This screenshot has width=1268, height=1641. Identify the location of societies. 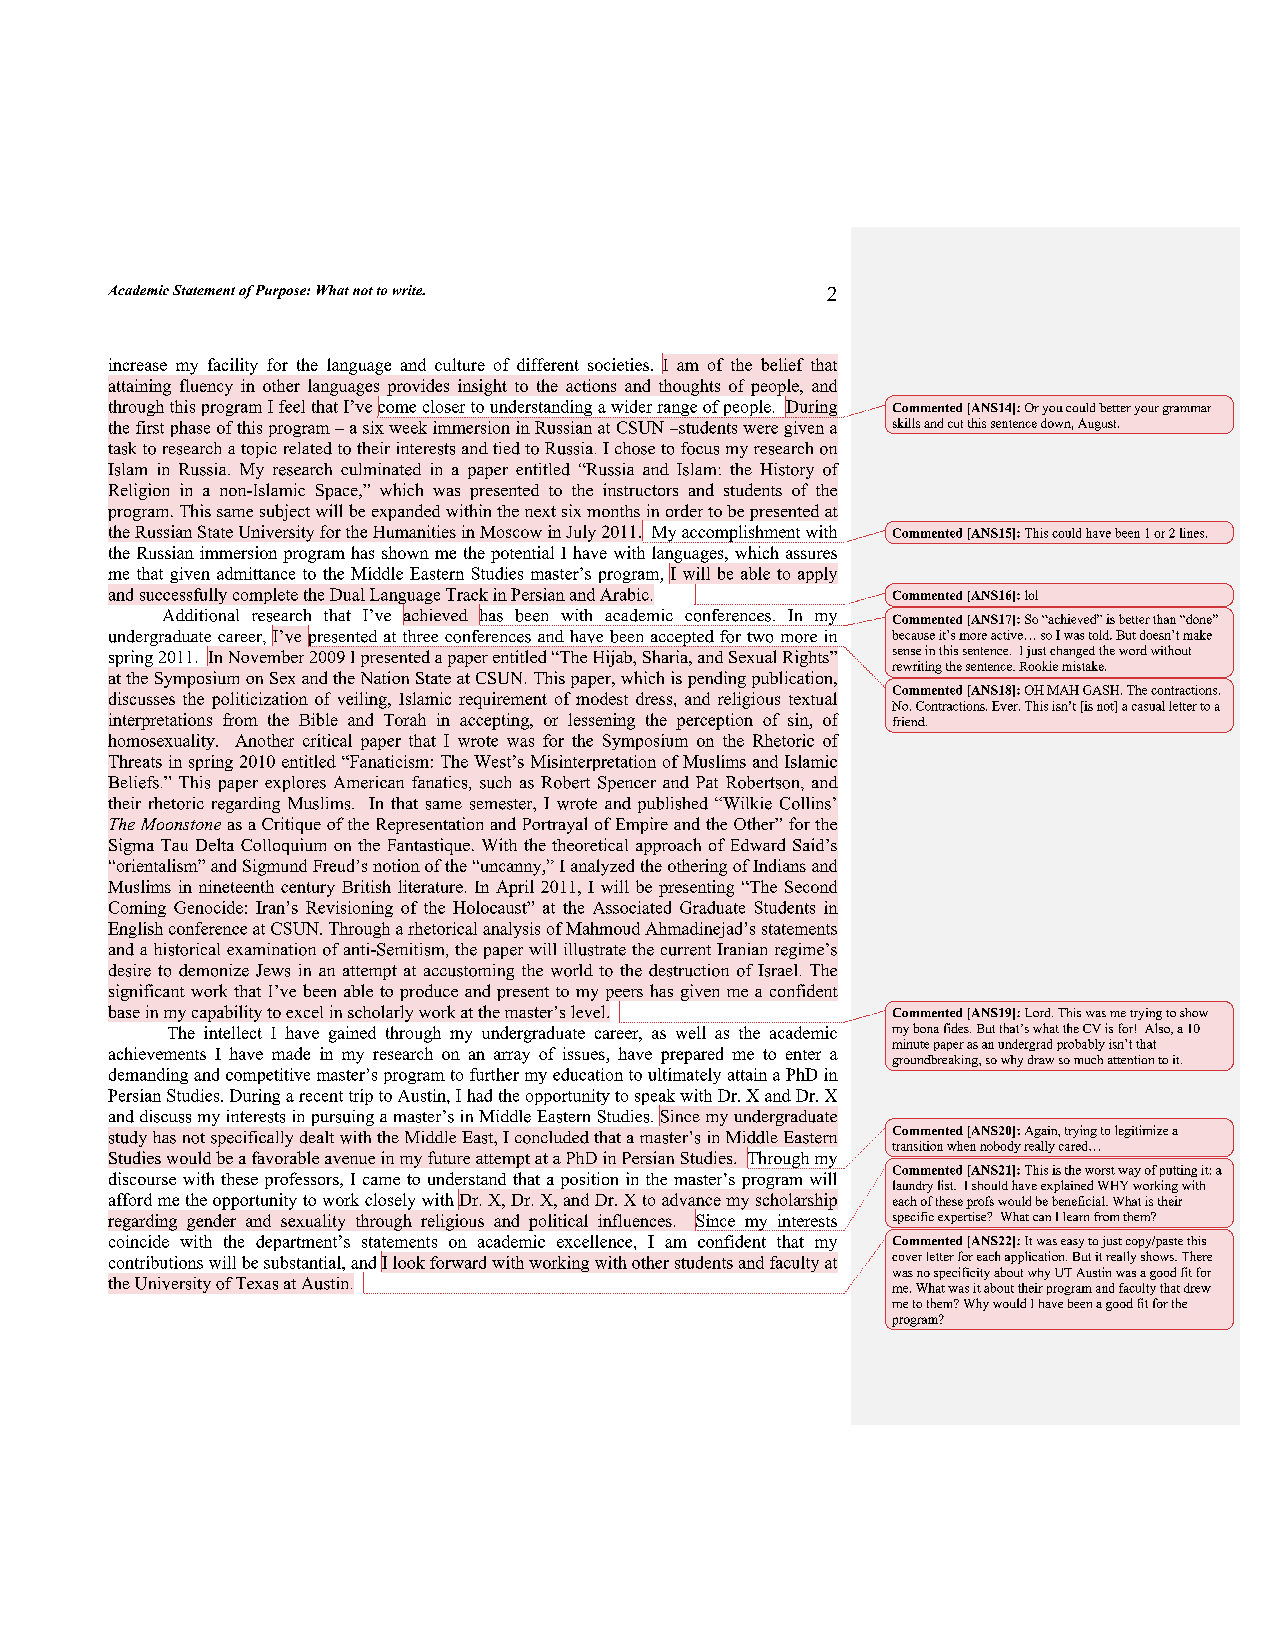
(618, 364).
